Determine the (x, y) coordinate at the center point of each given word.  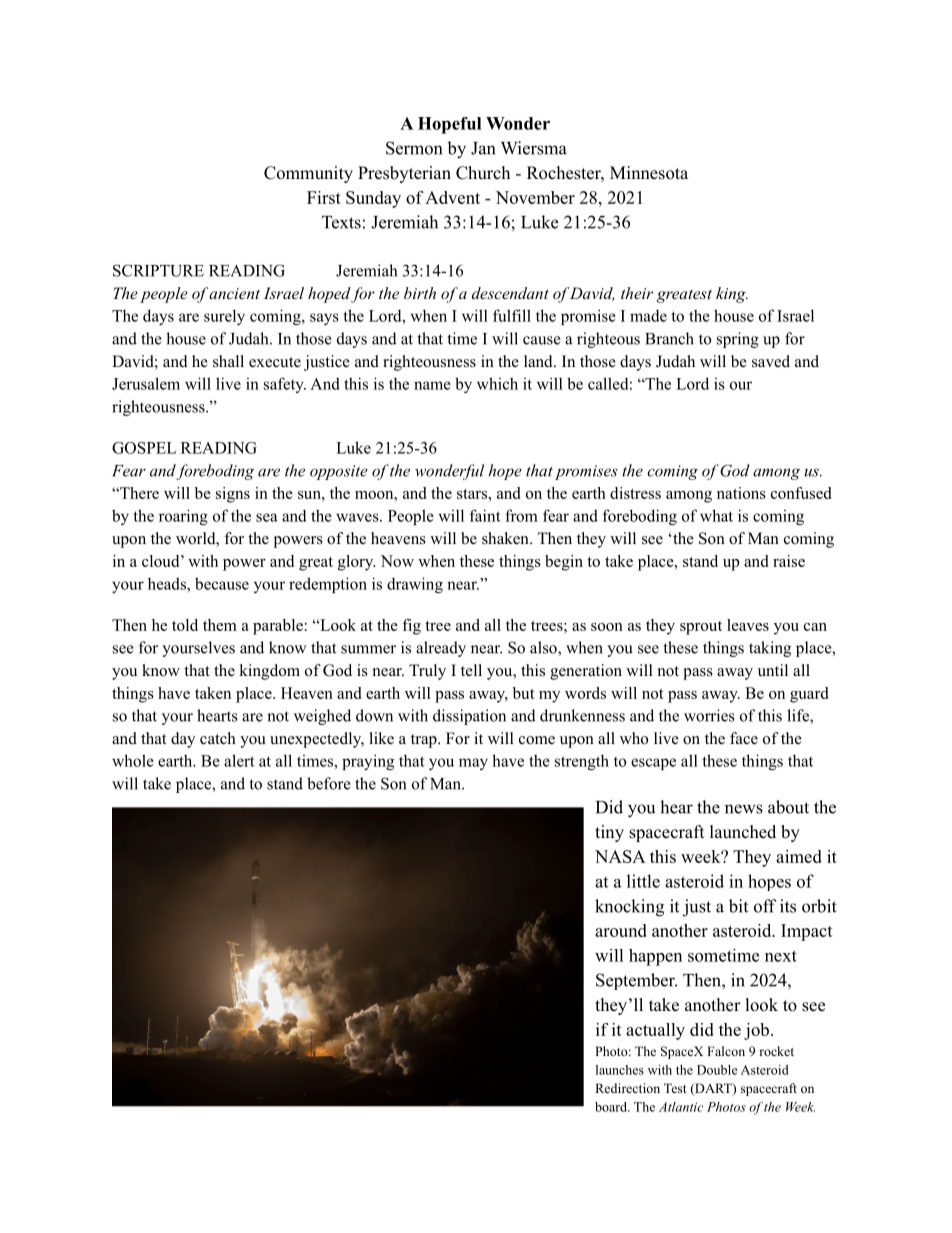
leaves (748, 625)
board (612, 1107)
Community (308, 174)
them (220, 625)
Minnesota (649, 173)
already (441, 649)
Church (483, 173)
